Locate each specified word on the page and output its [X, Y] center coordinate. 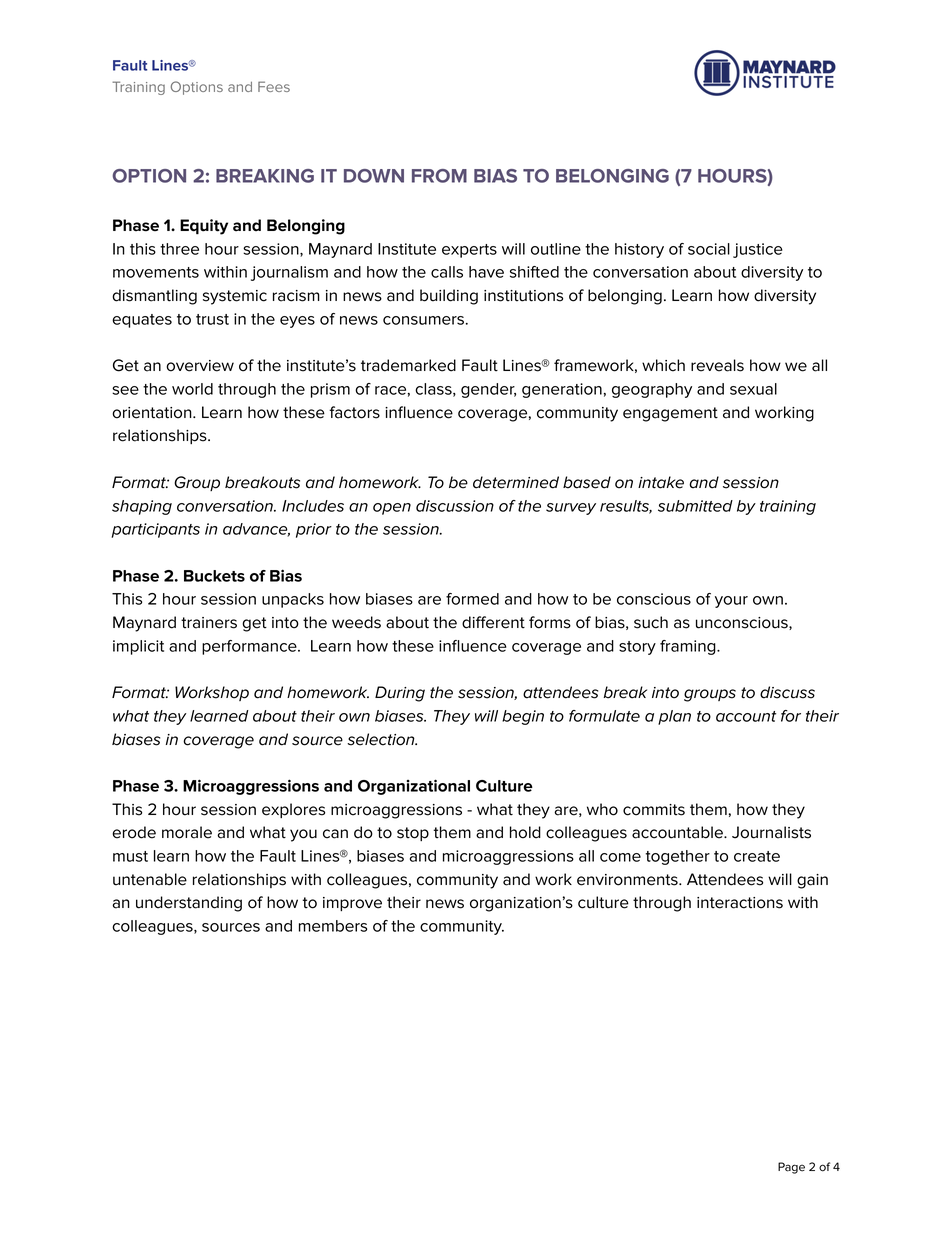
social [709, 249]
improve [352, 904]
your [731, 602]
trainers [209, 623]
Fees [274, 86]
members [333, 926]
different [493, 622]
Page [791, 1168]
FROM [439, 176]
